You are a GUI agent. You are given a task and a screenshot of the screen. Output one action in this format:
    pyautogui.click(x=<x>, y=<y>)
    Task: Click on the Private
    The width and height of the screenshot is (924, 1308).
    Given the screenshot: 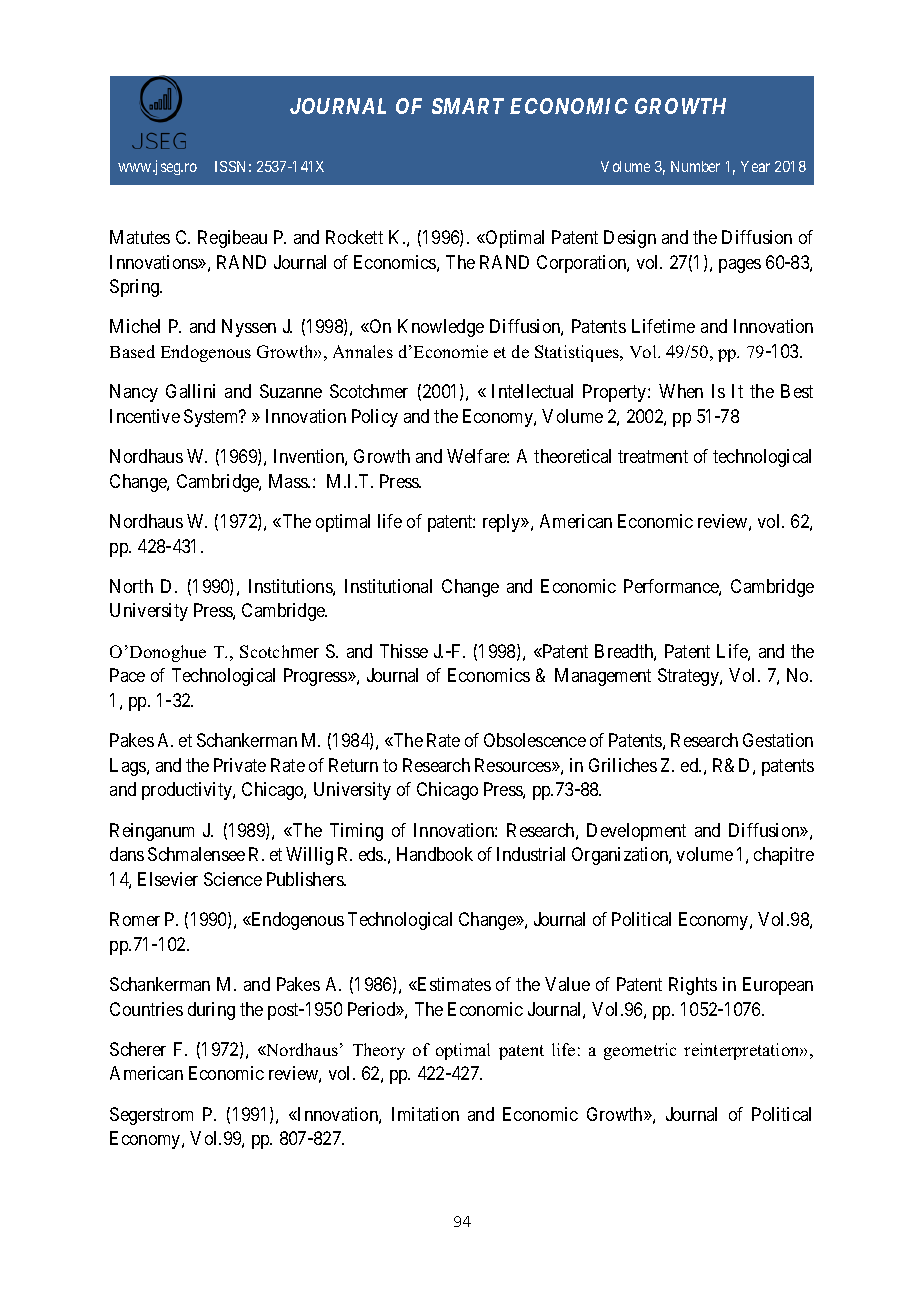 What is the action you would take?
    pyautogui.click(x=240, y=765)
